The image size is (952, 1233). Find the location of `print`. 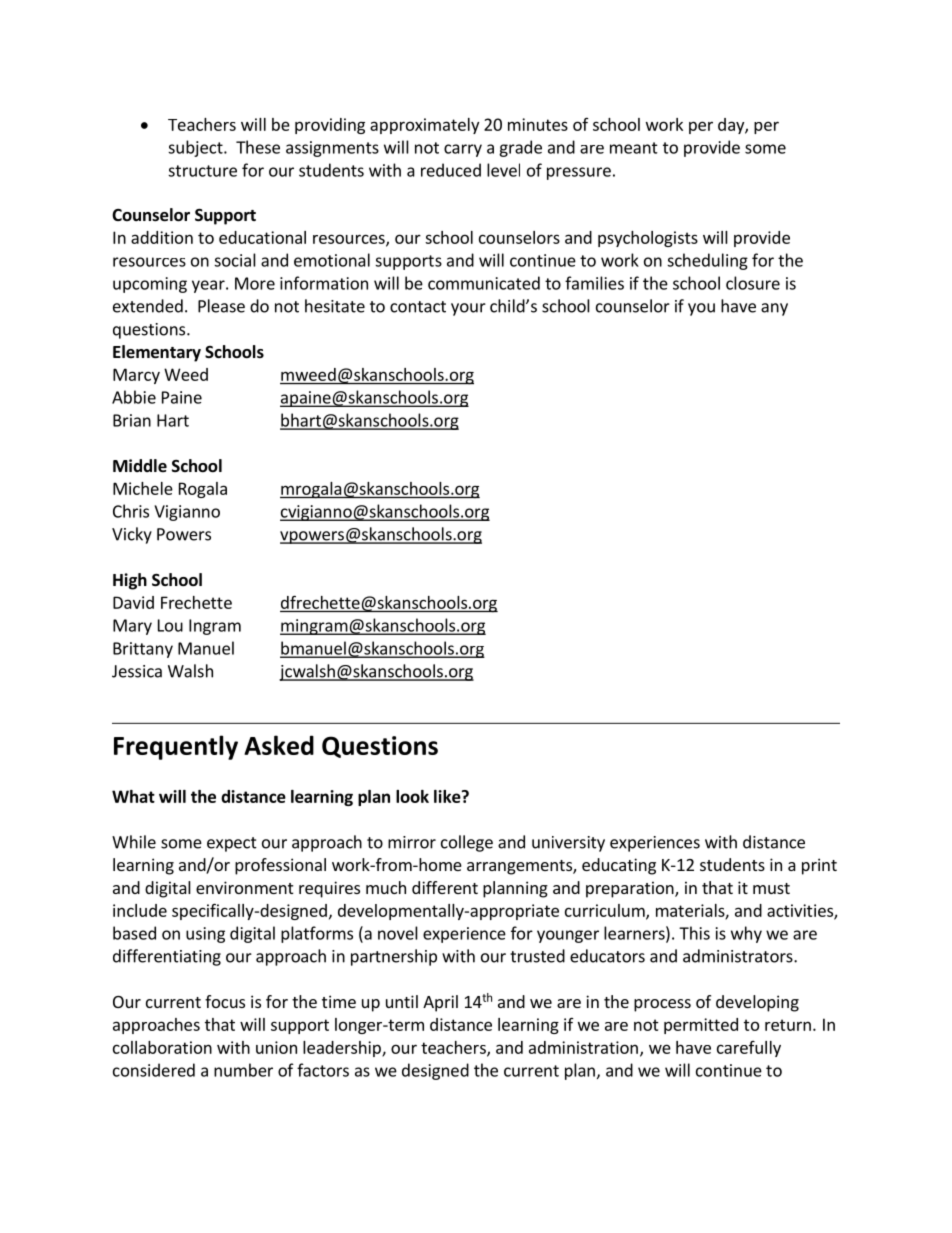

print is located at coordinates (819, 866).
